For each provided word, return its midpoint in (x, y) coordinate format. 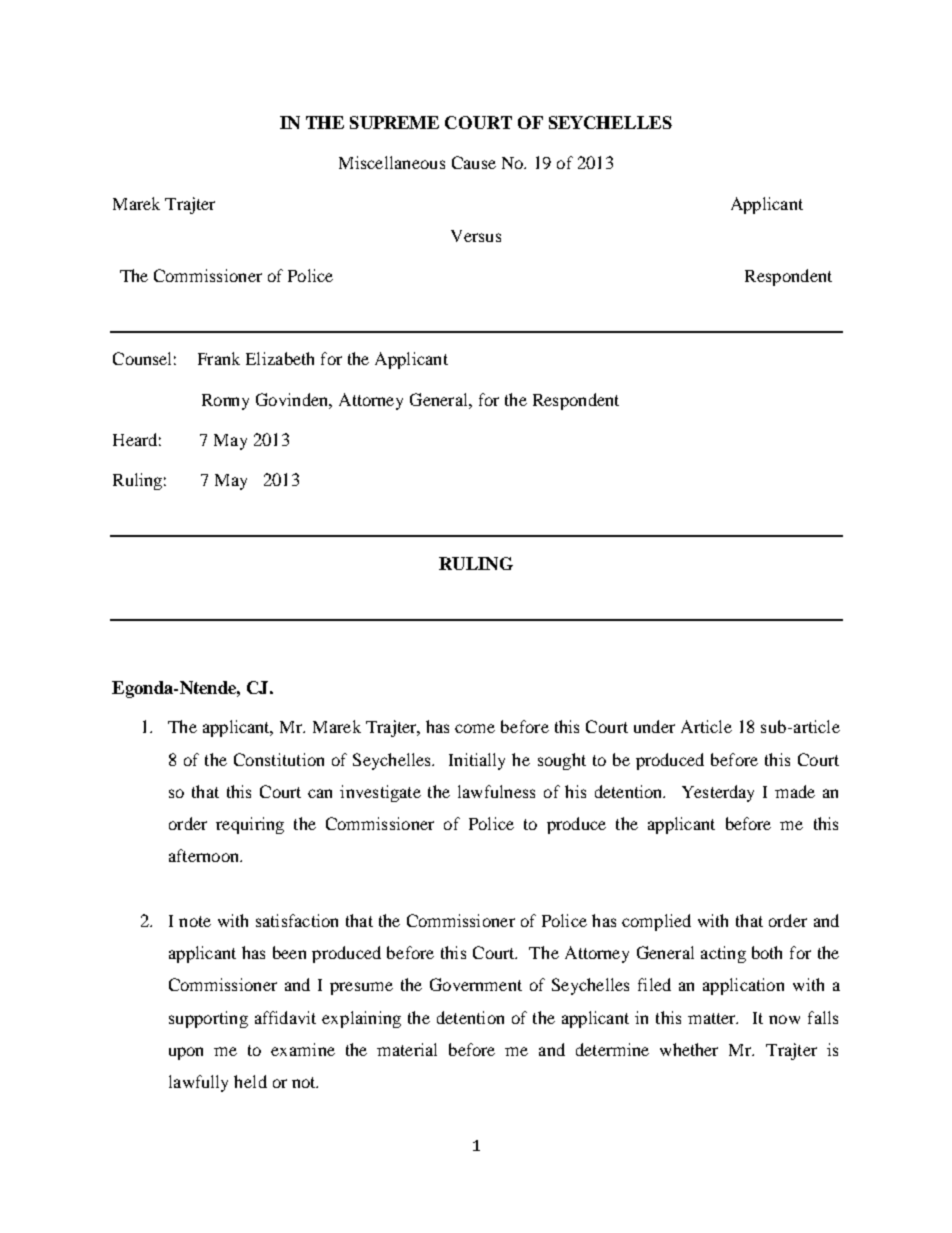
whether (689, 1049)
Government (476, 984)
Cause (474, 162)
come (475, 728)
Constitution (279, 759)
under (654, 726)
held (250, 1081)
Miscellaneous (392, 162)
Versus (476, 236)
